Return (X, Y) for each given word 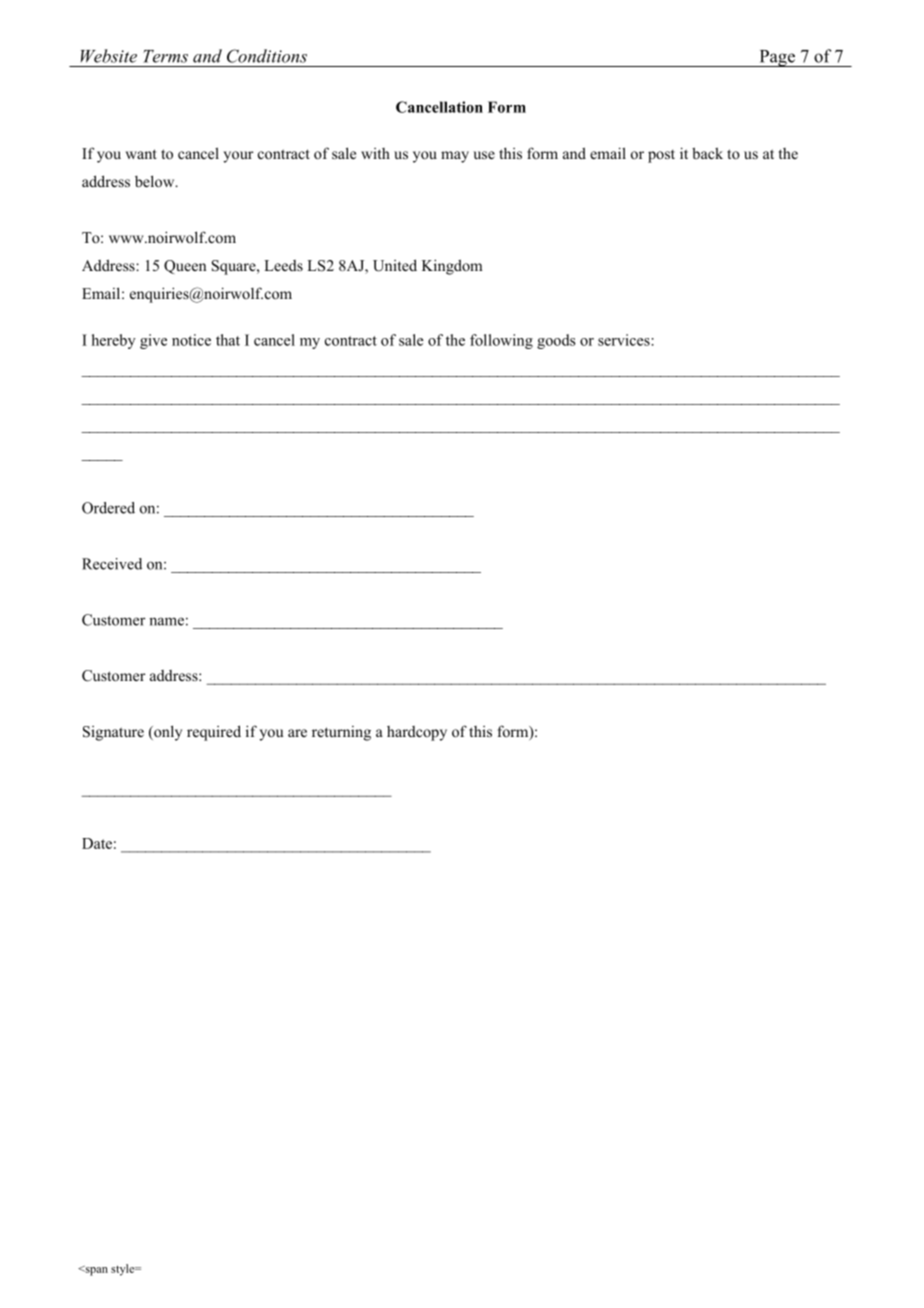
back (707, 153)
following (501, 341)
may (455, 157)
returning (341, 733)
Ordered (108, 508)
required (214, 733)
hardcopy (417, 733)
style (124, 1270)
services (624, 340)
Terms (165, 56)
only (167, 733)
